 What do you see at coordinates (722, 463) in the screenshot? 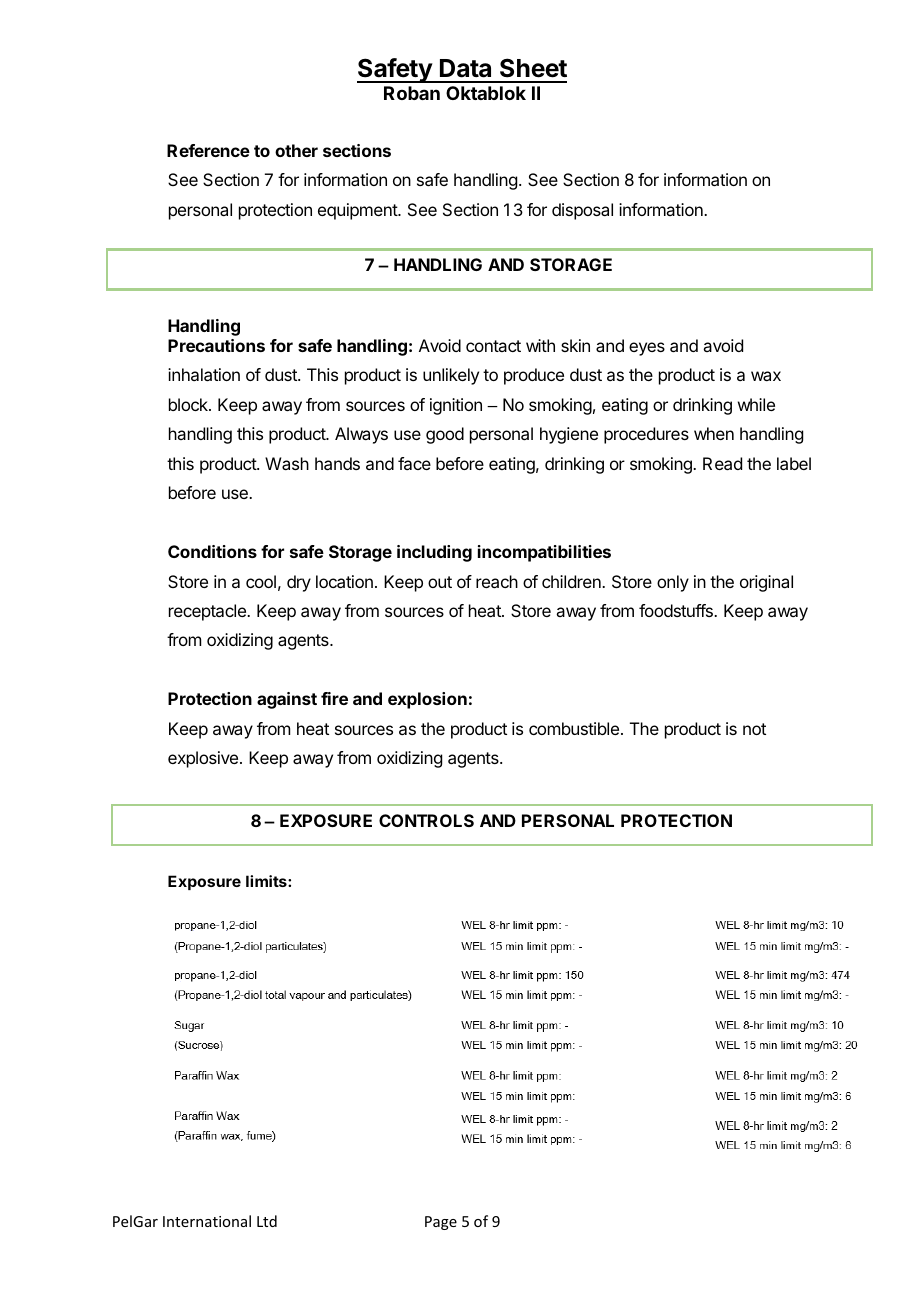
I see `Read` at bounding box center [722, 463].
